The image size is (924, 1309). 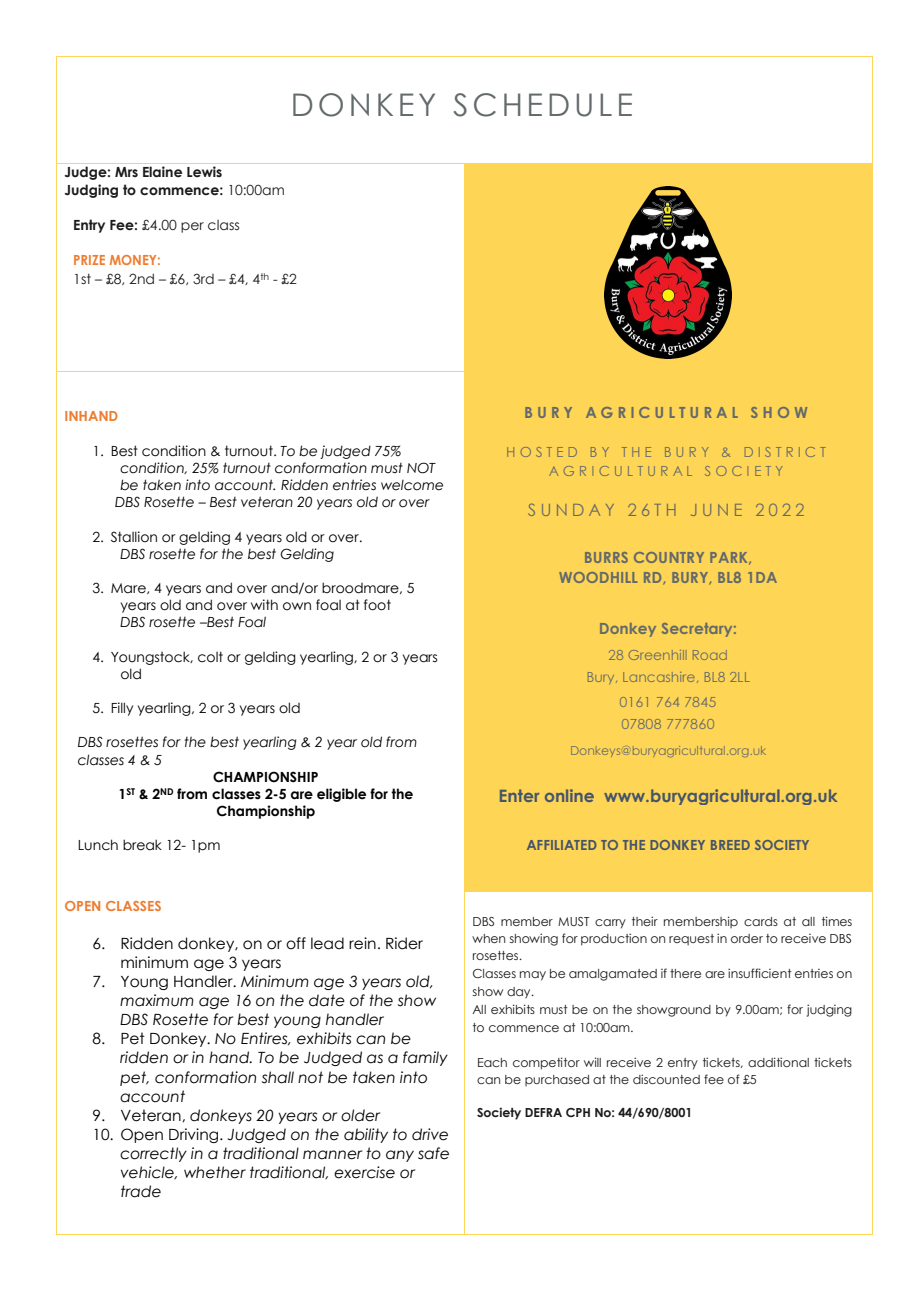 I want to click on Road, so click(x=710, y=655).
